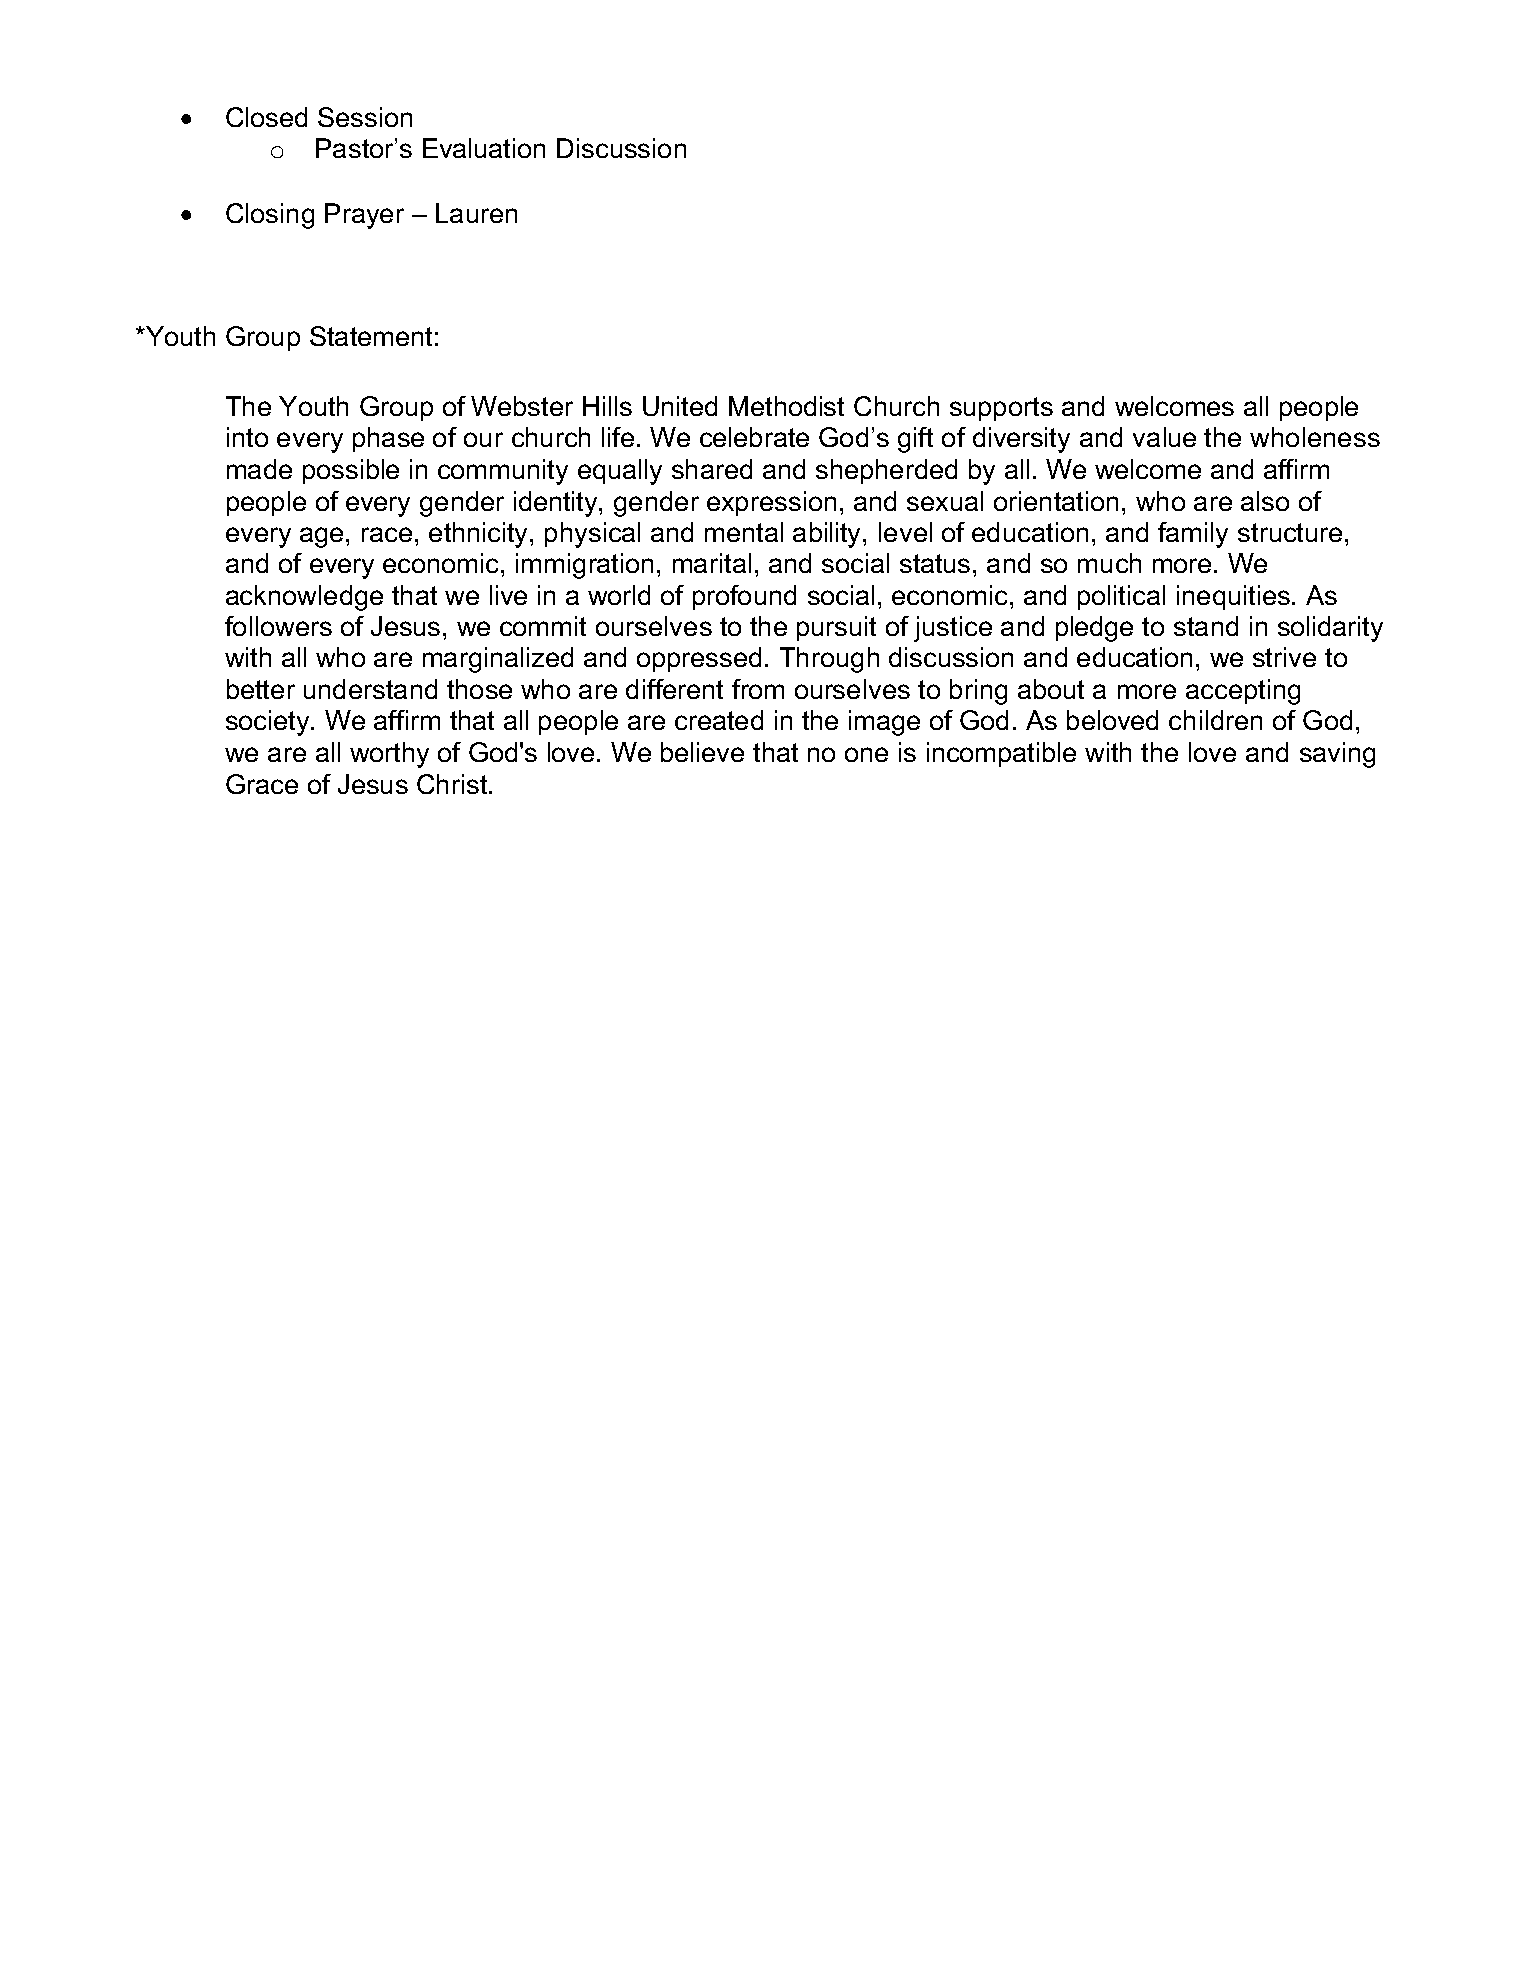 Image resolution: width=1519 pixels, height=1966 pixels. What do you see at coordinates (1164, 437) in the screenshot?
I see `value` at bounding box center [1164, 437].
